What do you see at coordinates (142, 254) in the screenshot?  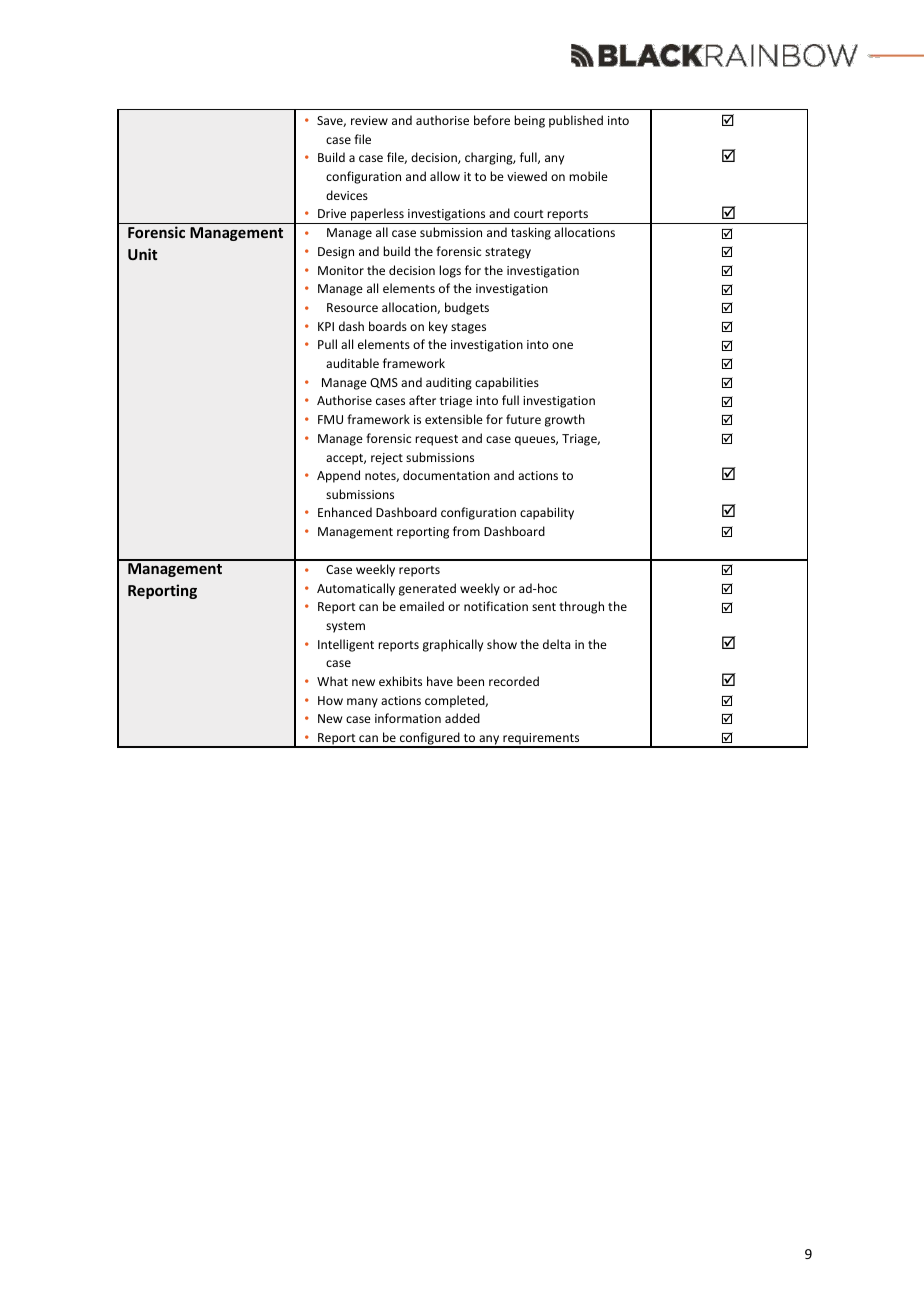 I see `Unit` at bounding box center [142, 254].
